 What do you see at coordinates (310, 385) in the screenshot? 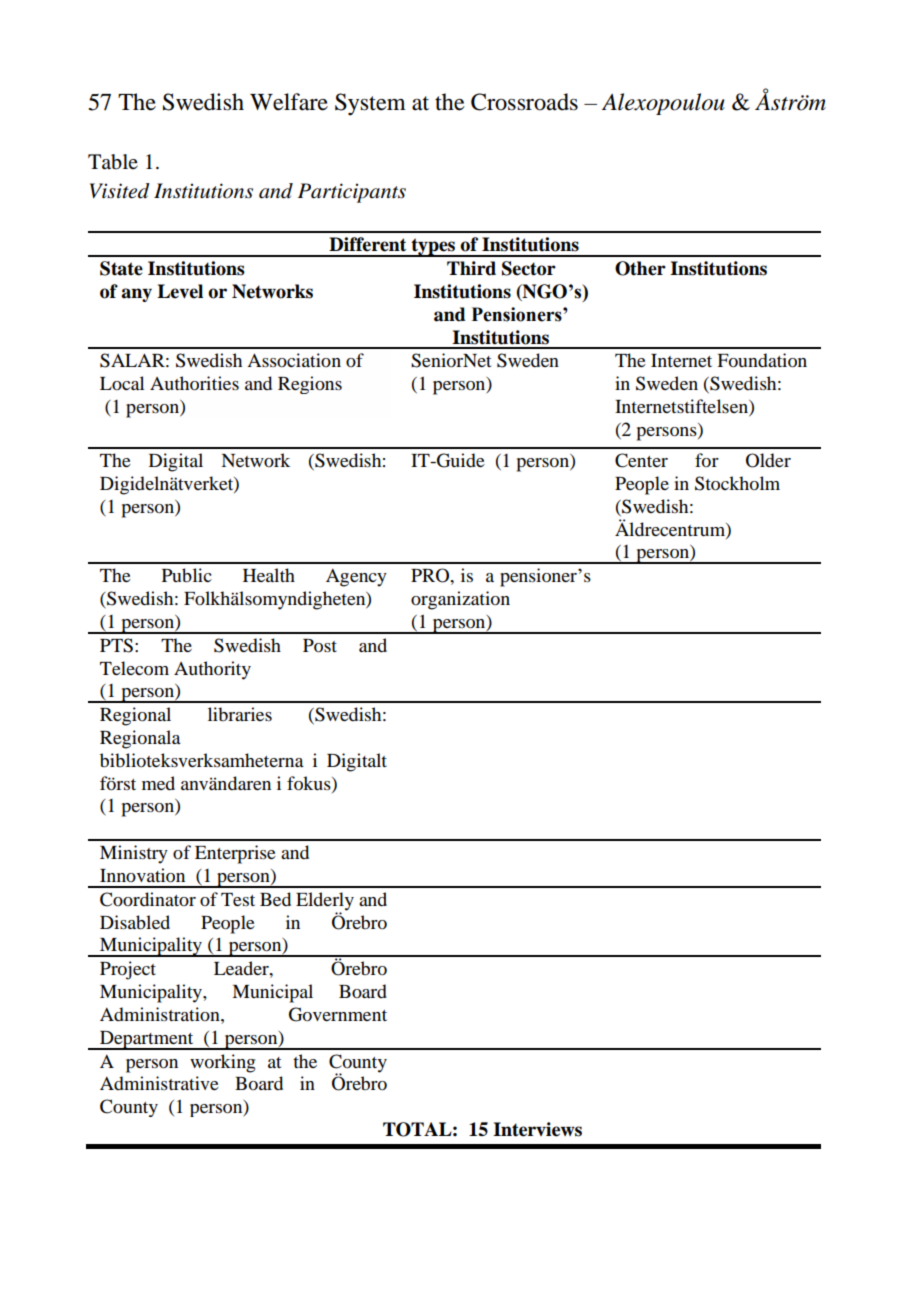
I see `Regions` at bounding box center [310, 385].
